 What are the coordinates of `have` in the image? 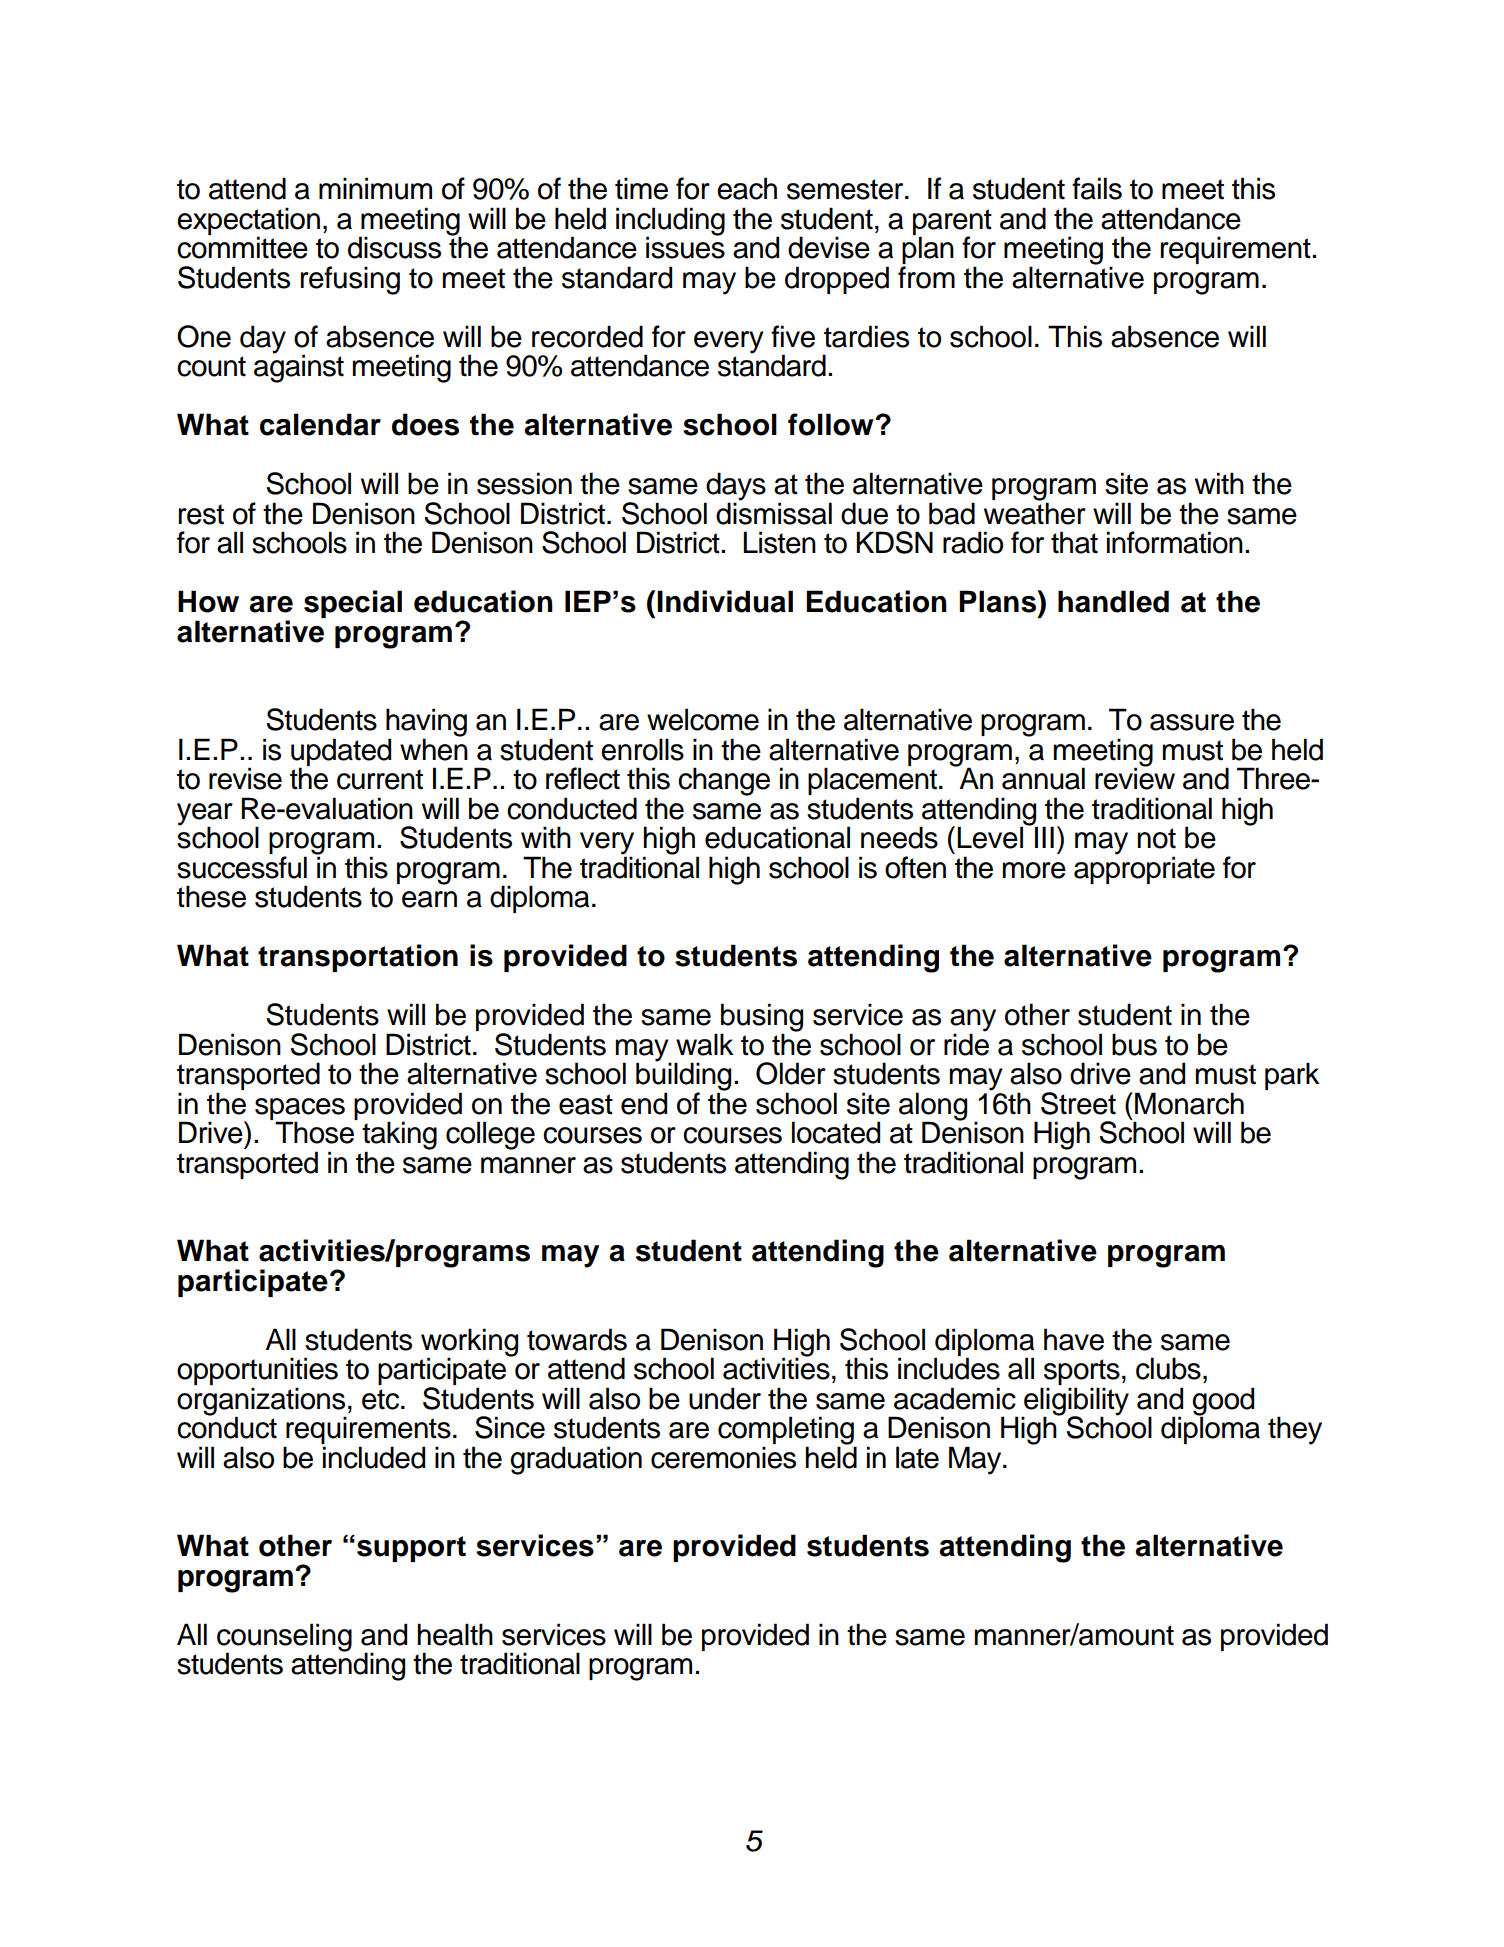 It's located at (1074, 1339).
